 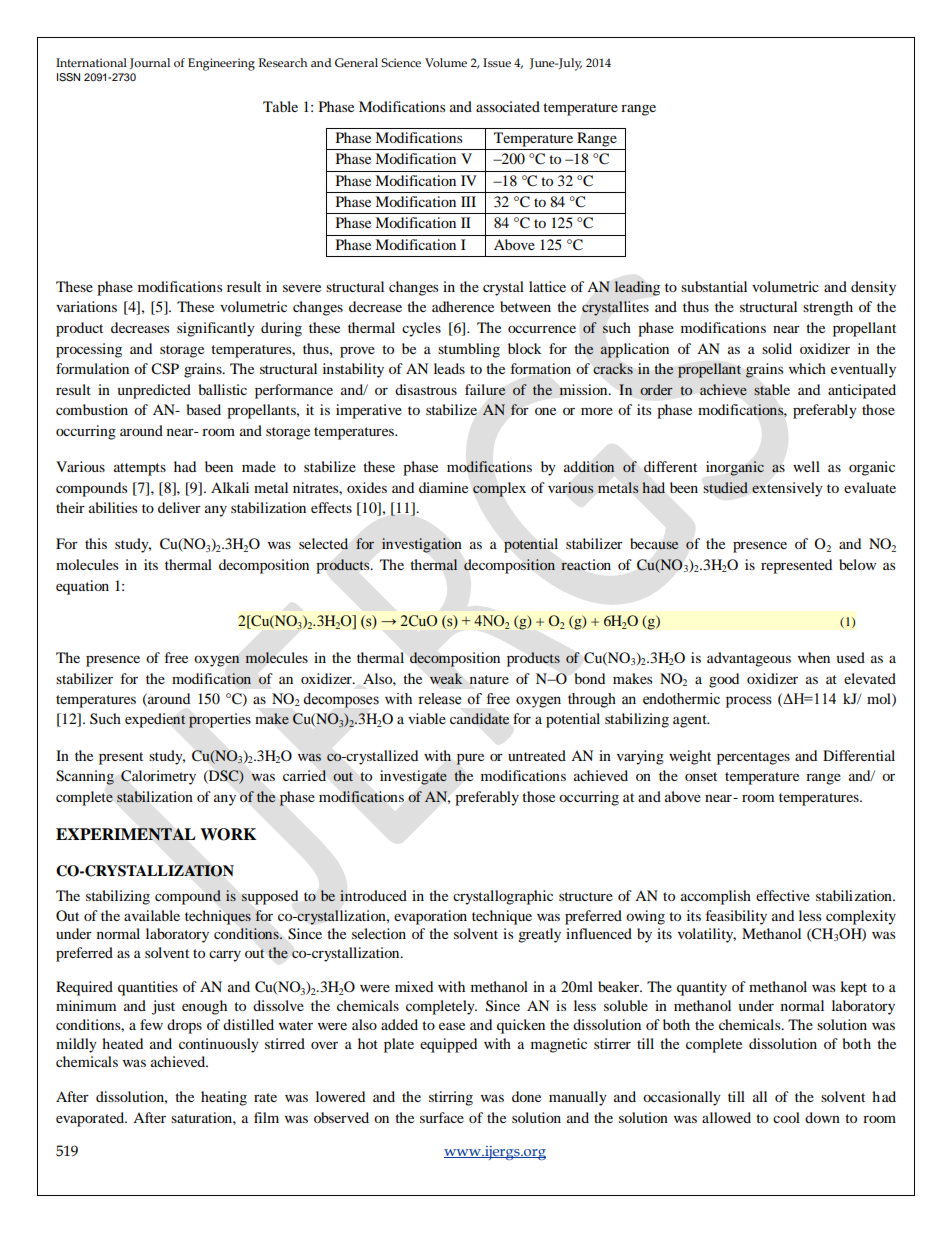 What do you see at coordinates (150, 64) in the image?
I see `Journal` at bounding box center [150, 64].
